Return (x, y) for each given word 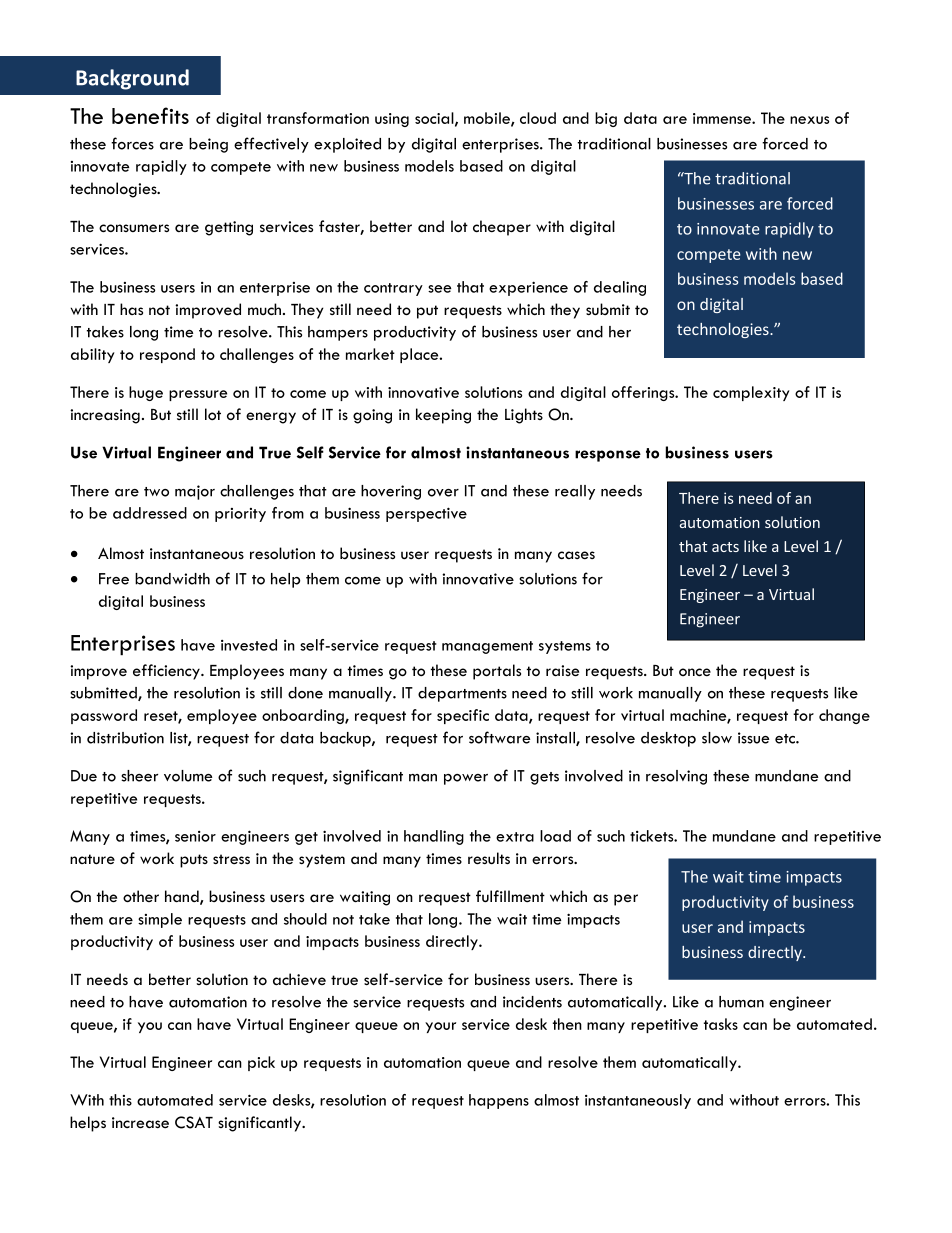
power (466, 779)
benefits (150, 115)
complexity (751, 393)
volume (188, 776)
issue (753, 738)
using (392, 120)
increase (140, 1123)
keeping (443, 416)
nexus (809, 120)
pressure (198, 395)
